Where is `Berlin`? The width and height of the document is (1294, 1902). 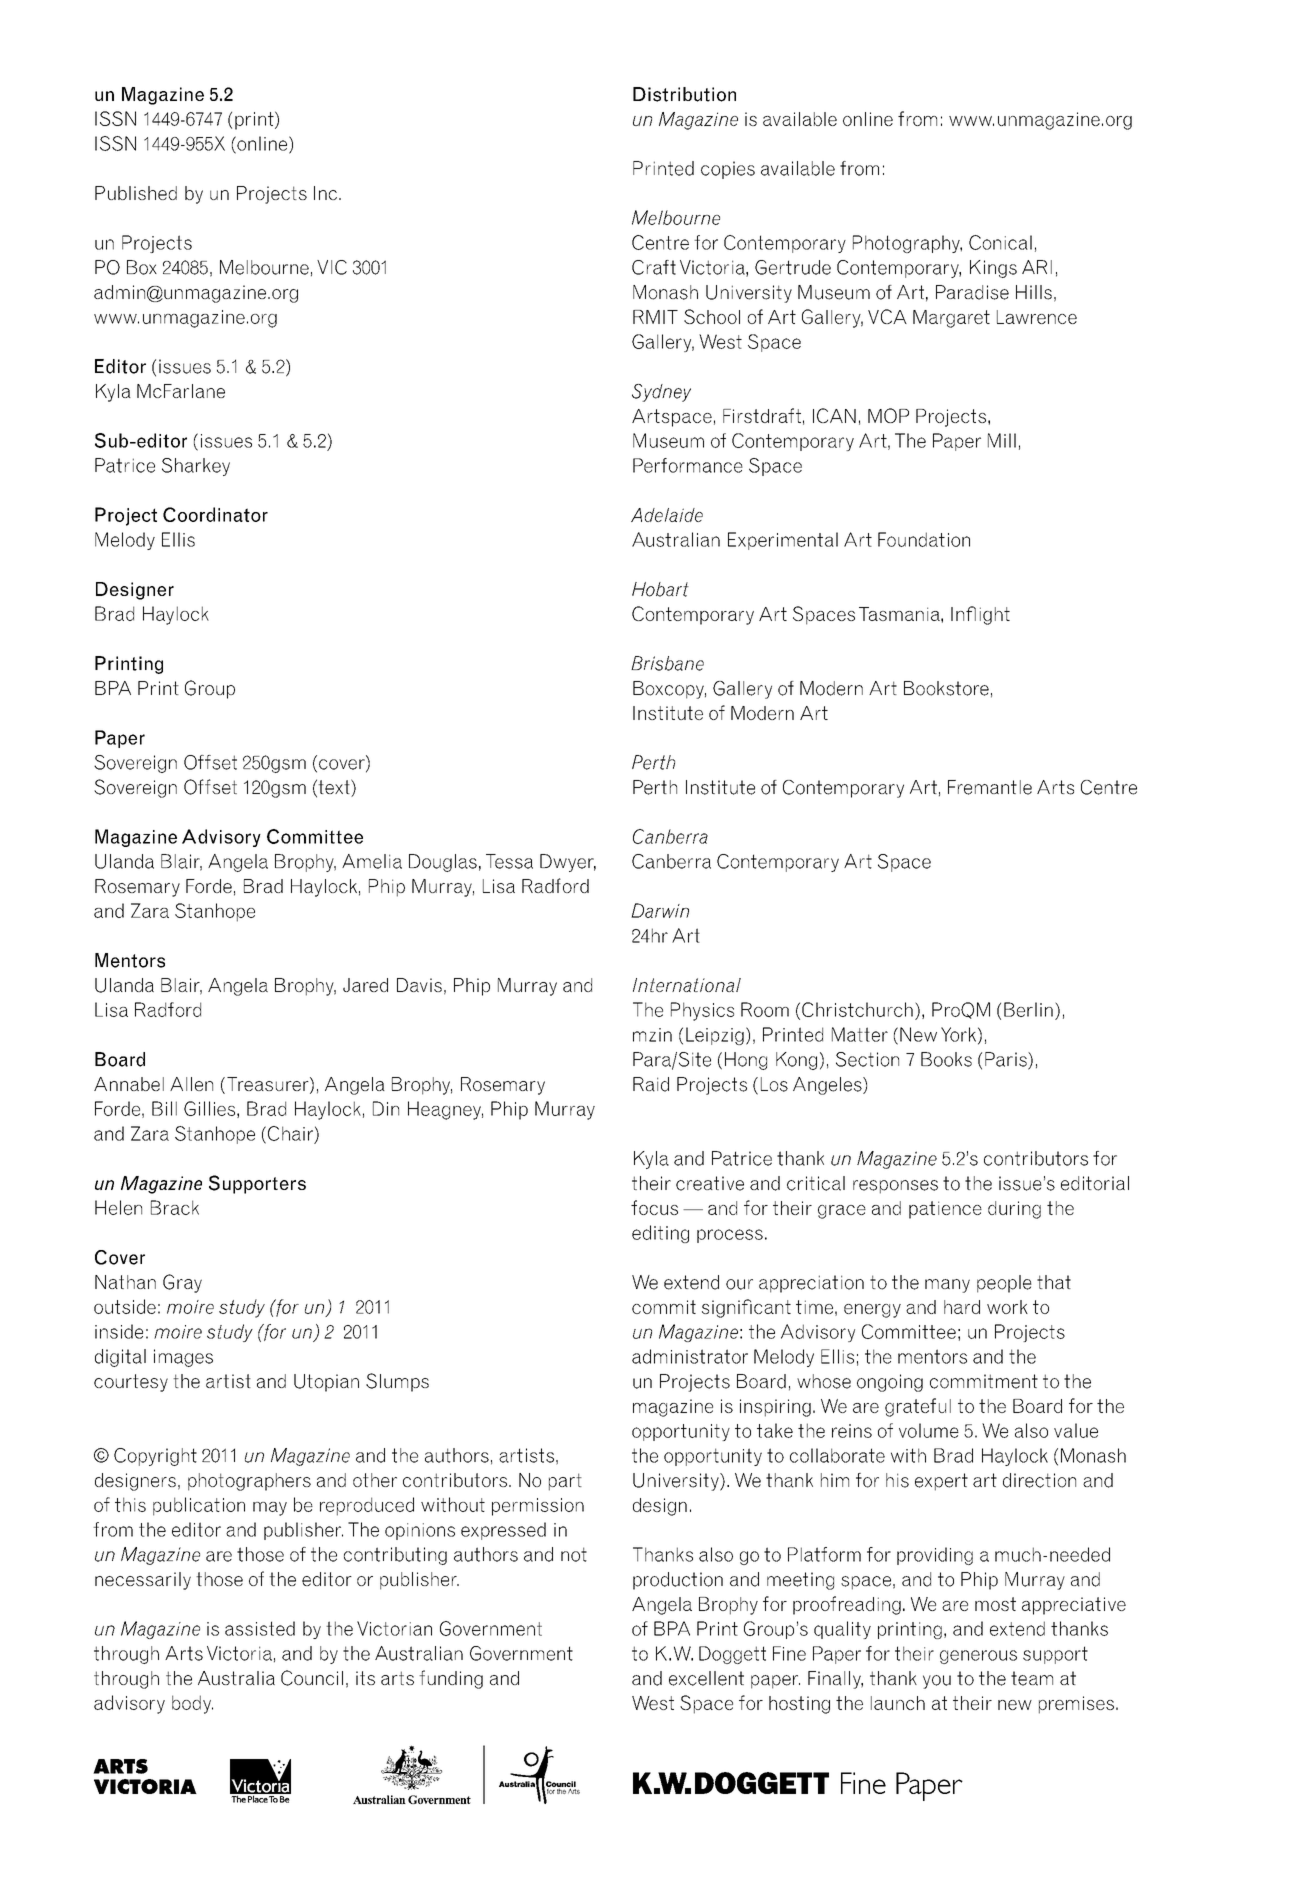
Berlin is located at coordinates (1028, 1009).
